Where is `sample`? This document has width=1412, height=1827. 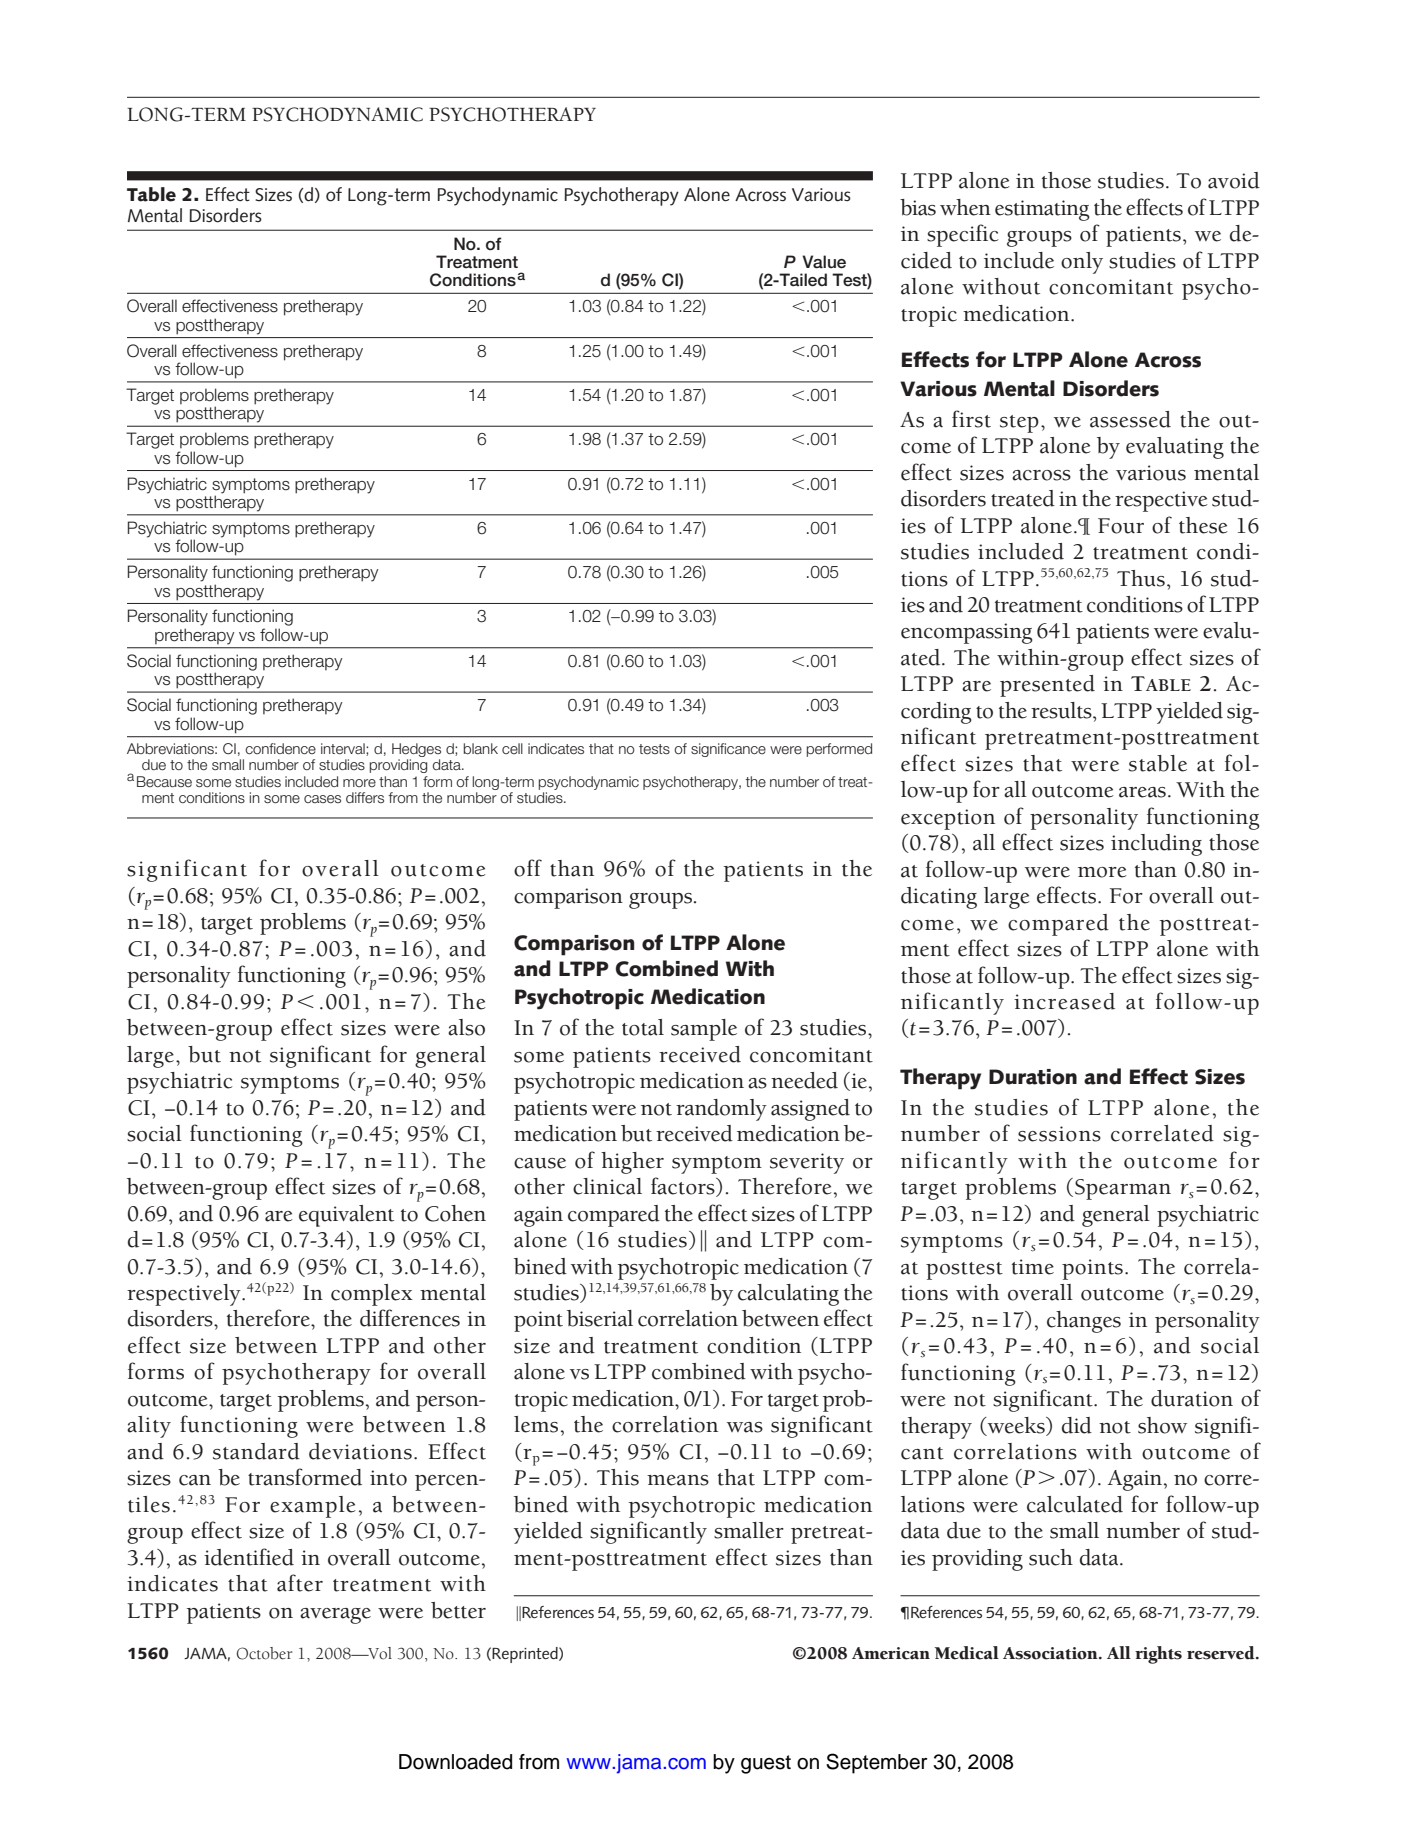 sample is located at coordinates (704, 1030).
